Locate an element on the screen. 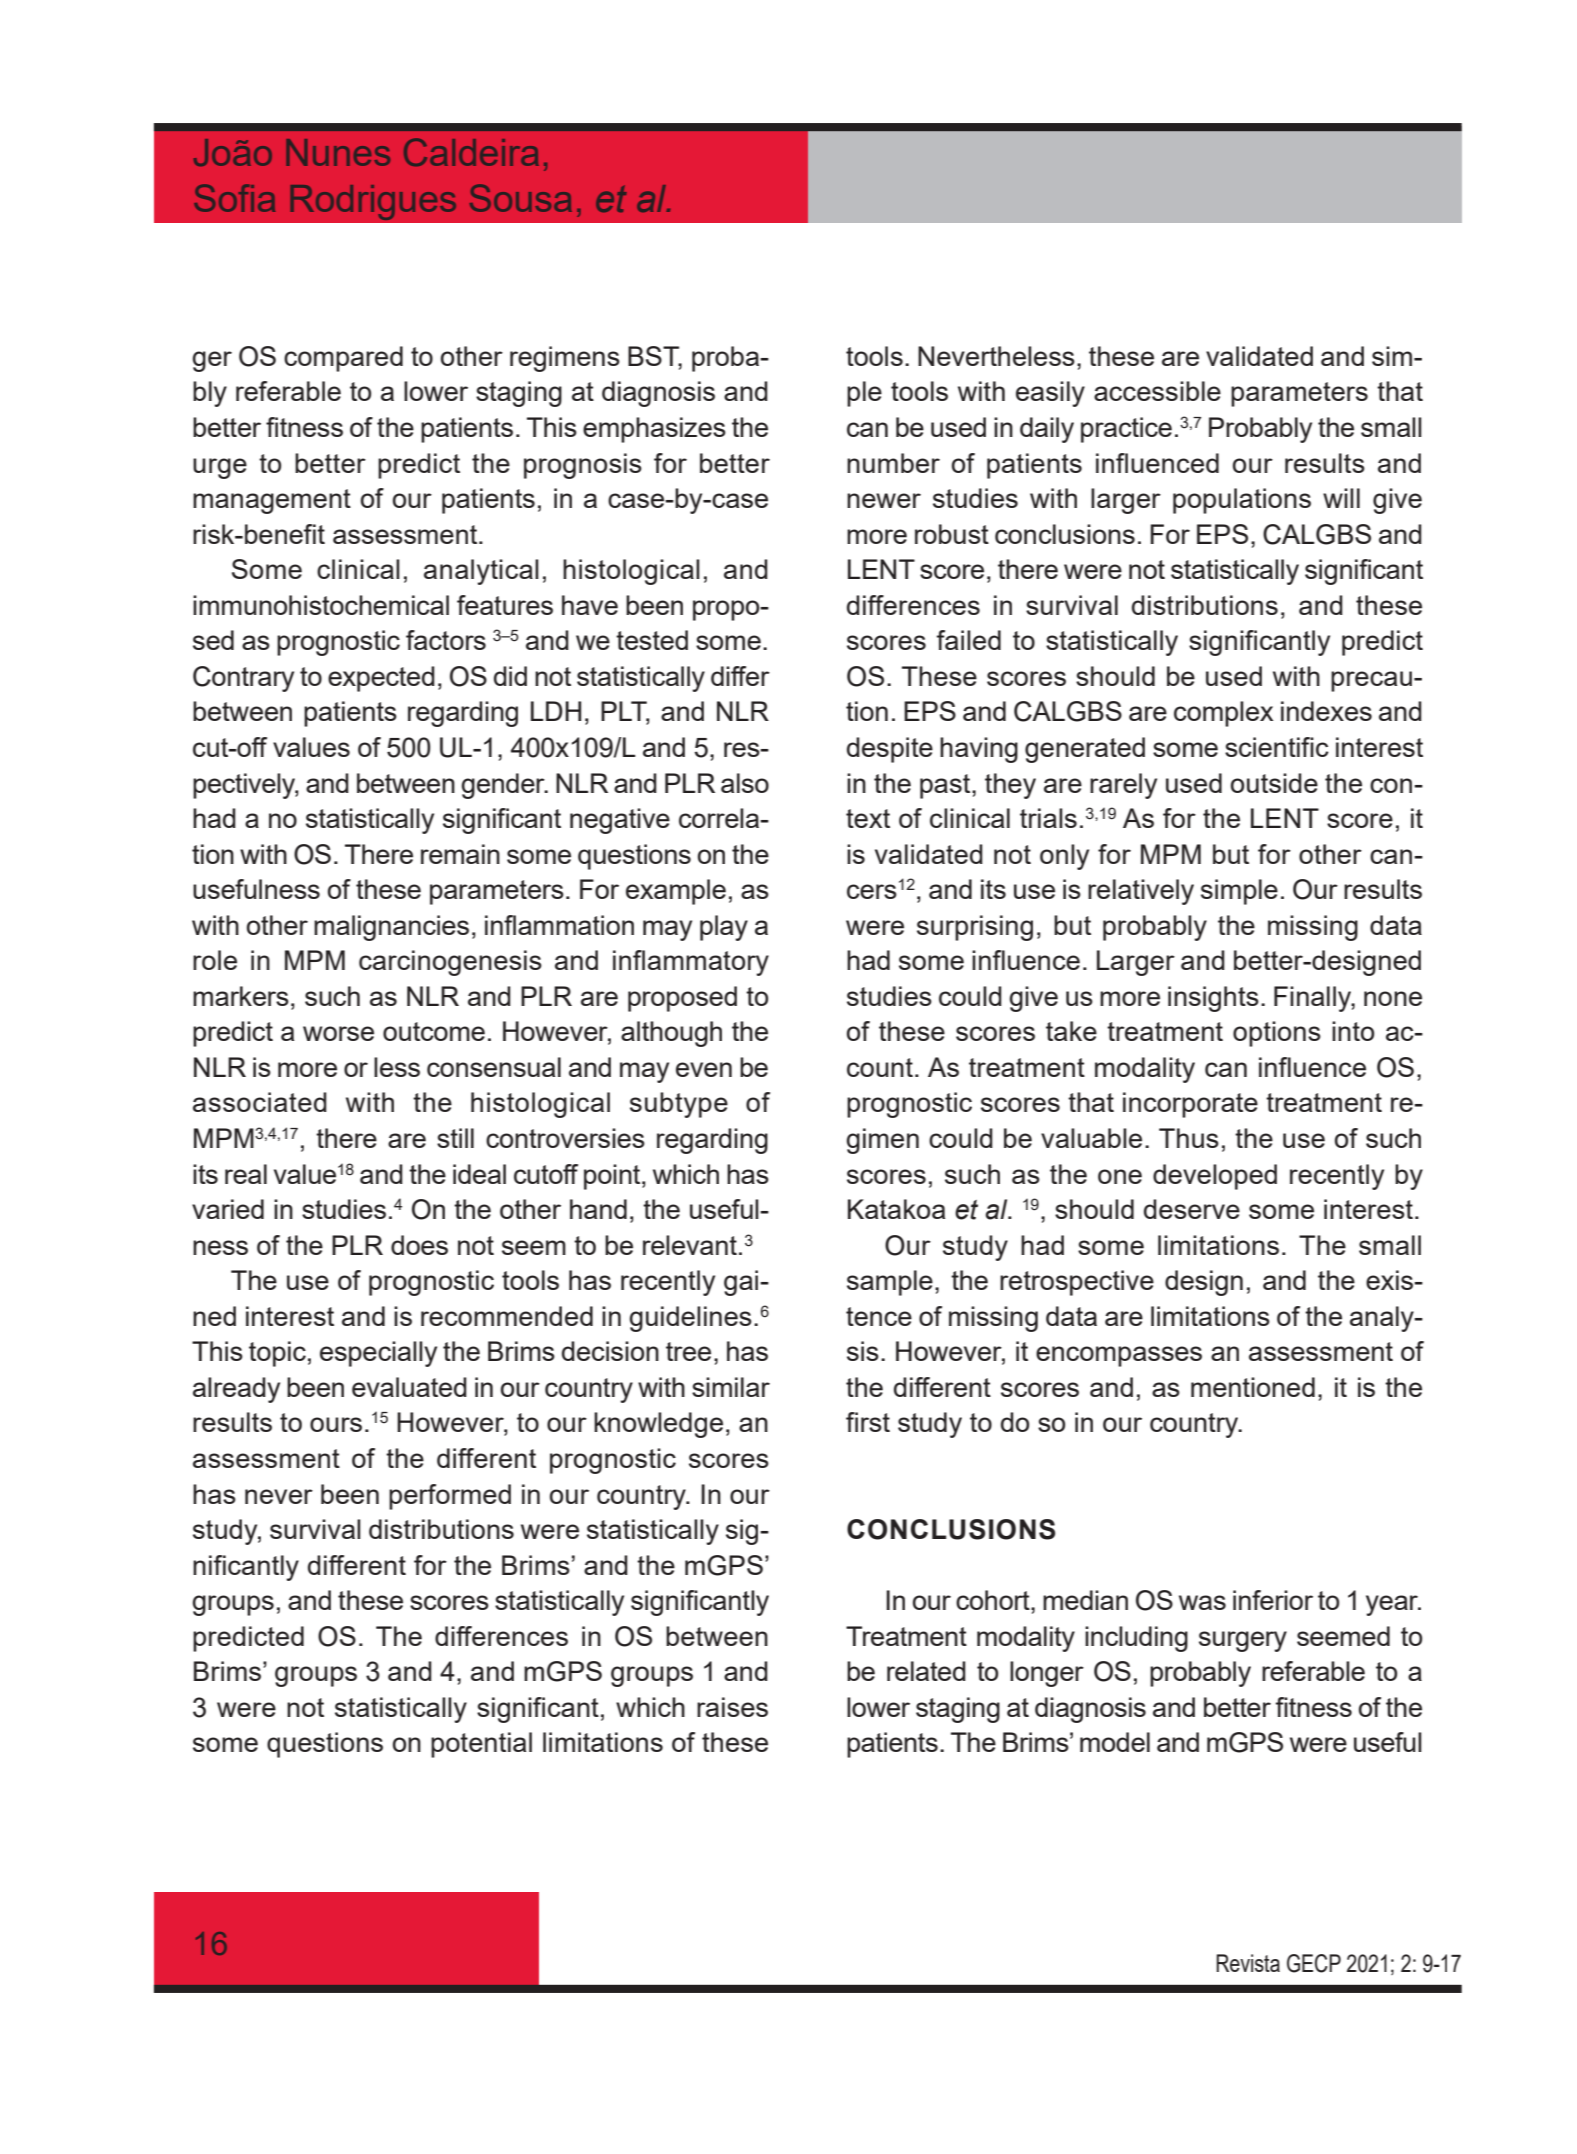 Image resolution: width=1577 pixels, height=2154 pixels. Revista is located at coordinates (1248, 1963).
